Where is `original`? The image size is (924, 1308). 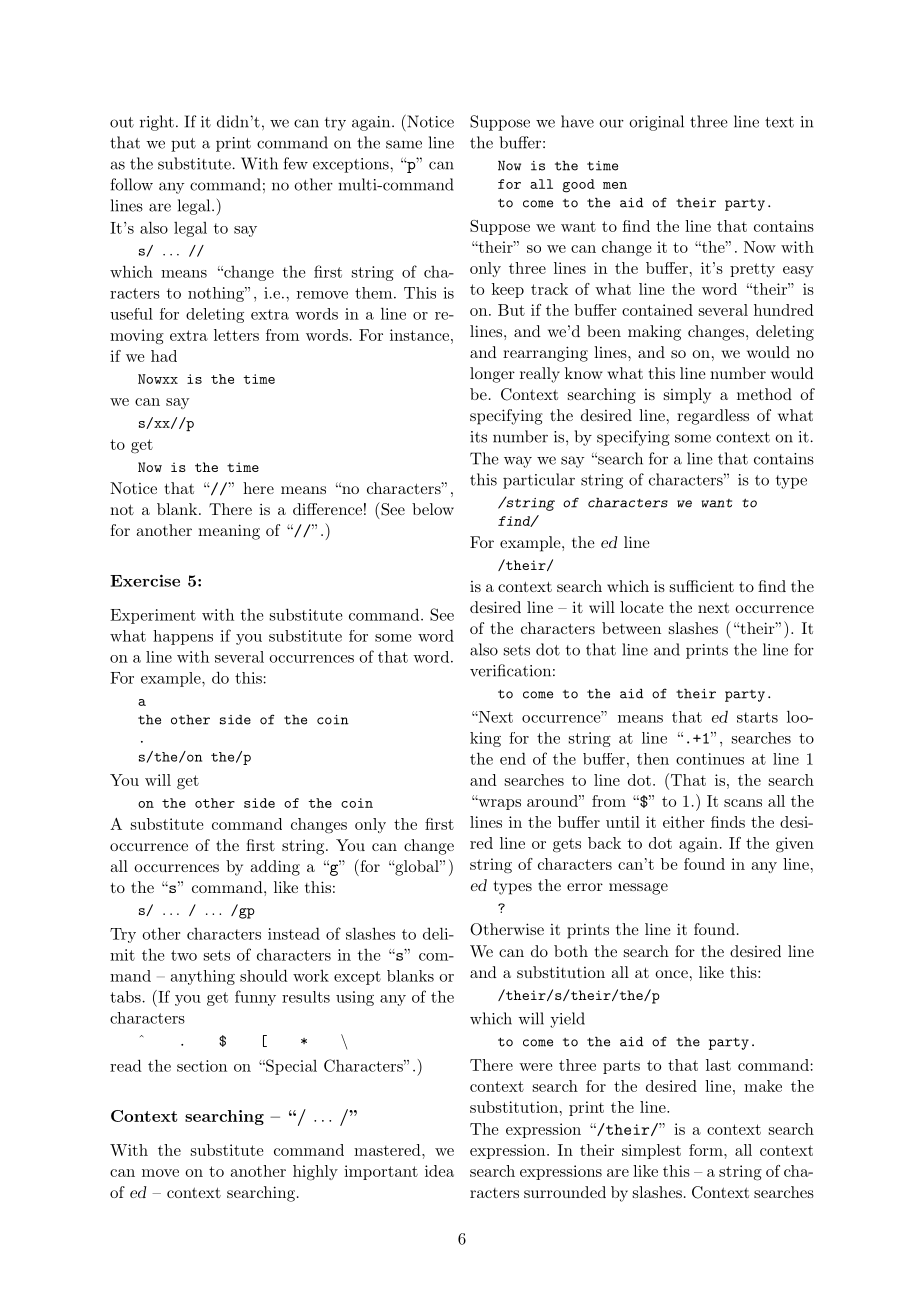
original is located at coordinates (656, 123).
